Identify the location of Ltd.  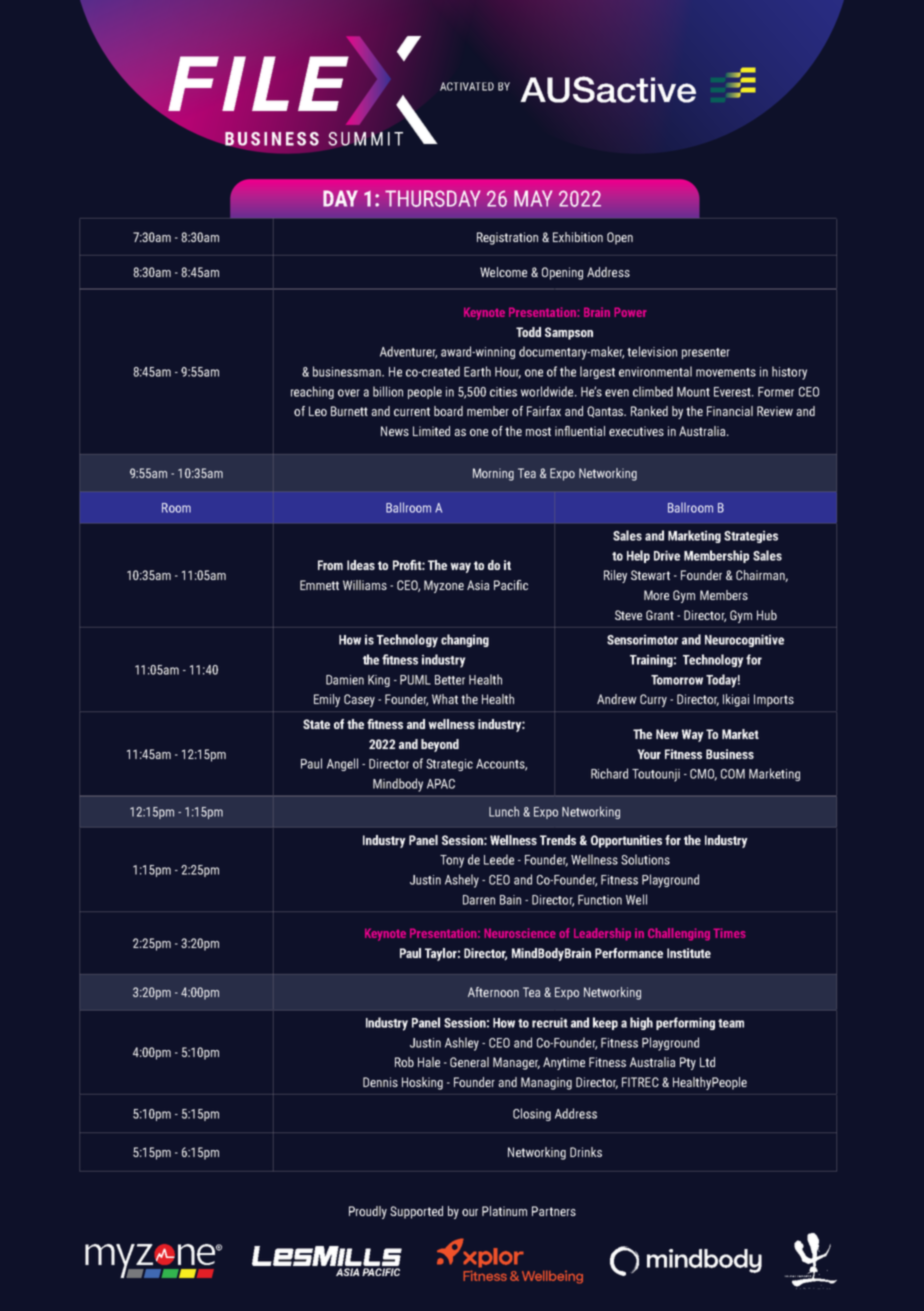
(707, 1062).
